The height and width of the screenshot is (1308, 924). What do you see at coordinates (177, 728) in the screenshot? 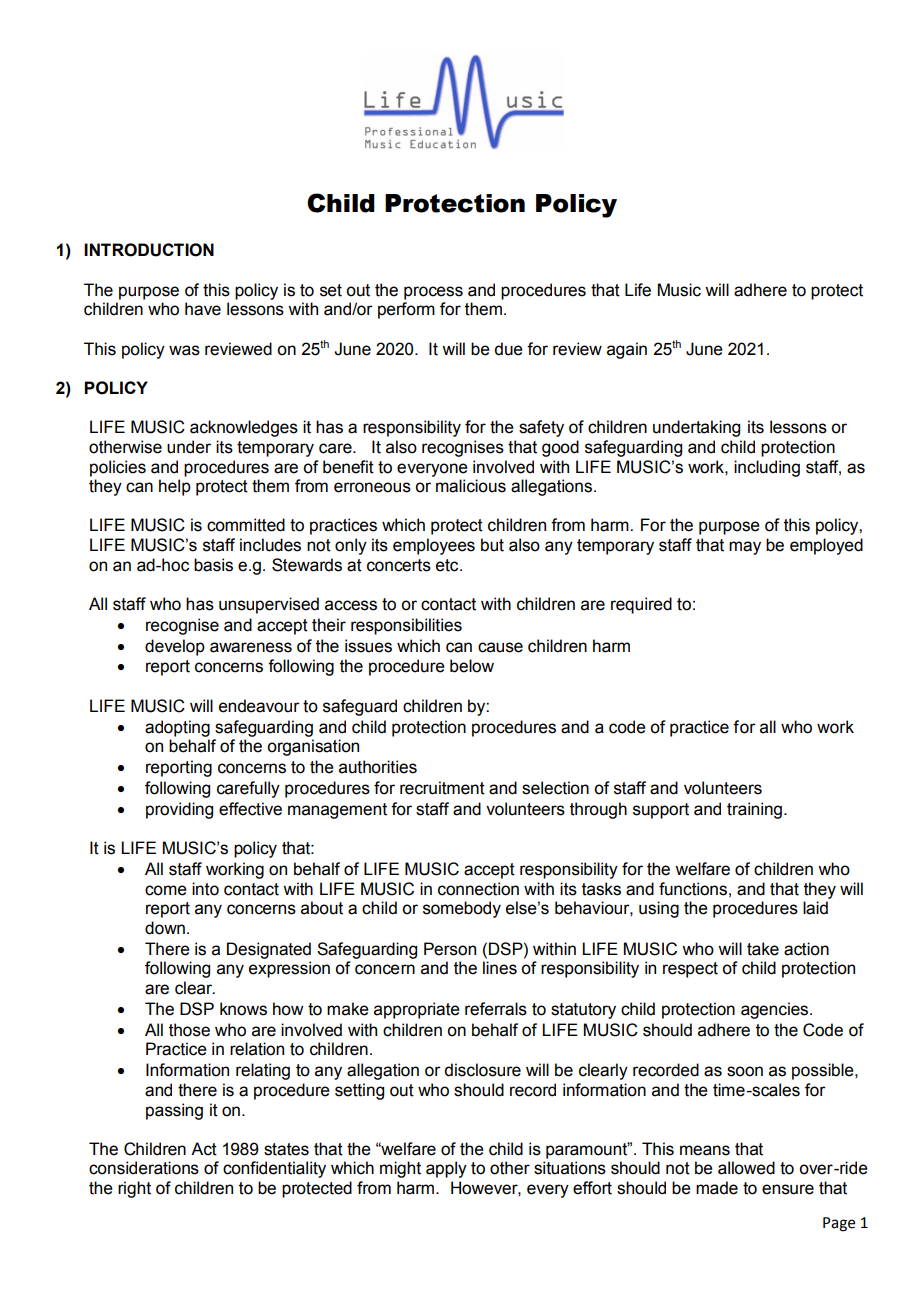
I see `adopting` at bounding box center [177, 728].
